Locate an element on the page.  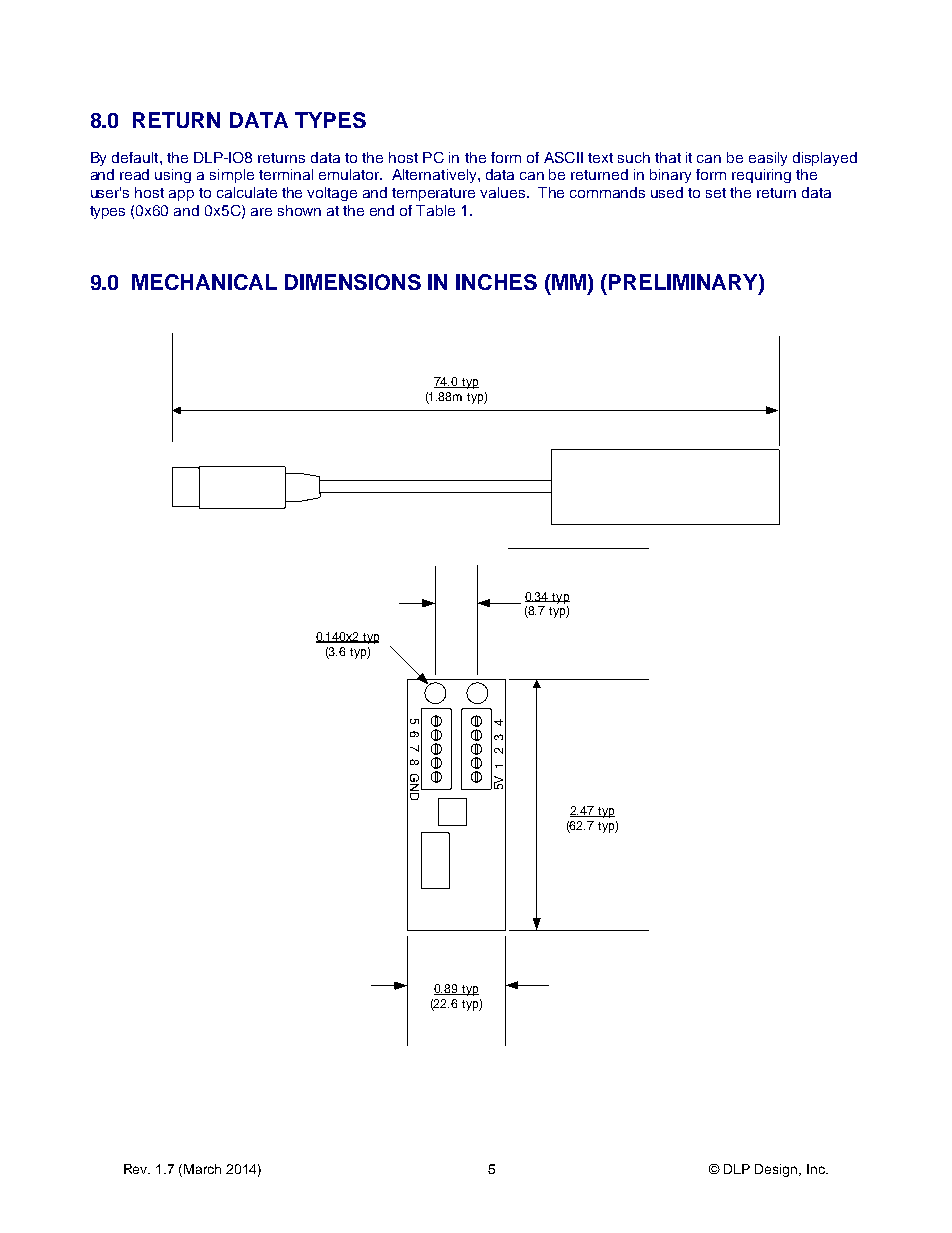
Table is located at coordinates (435, 210).
